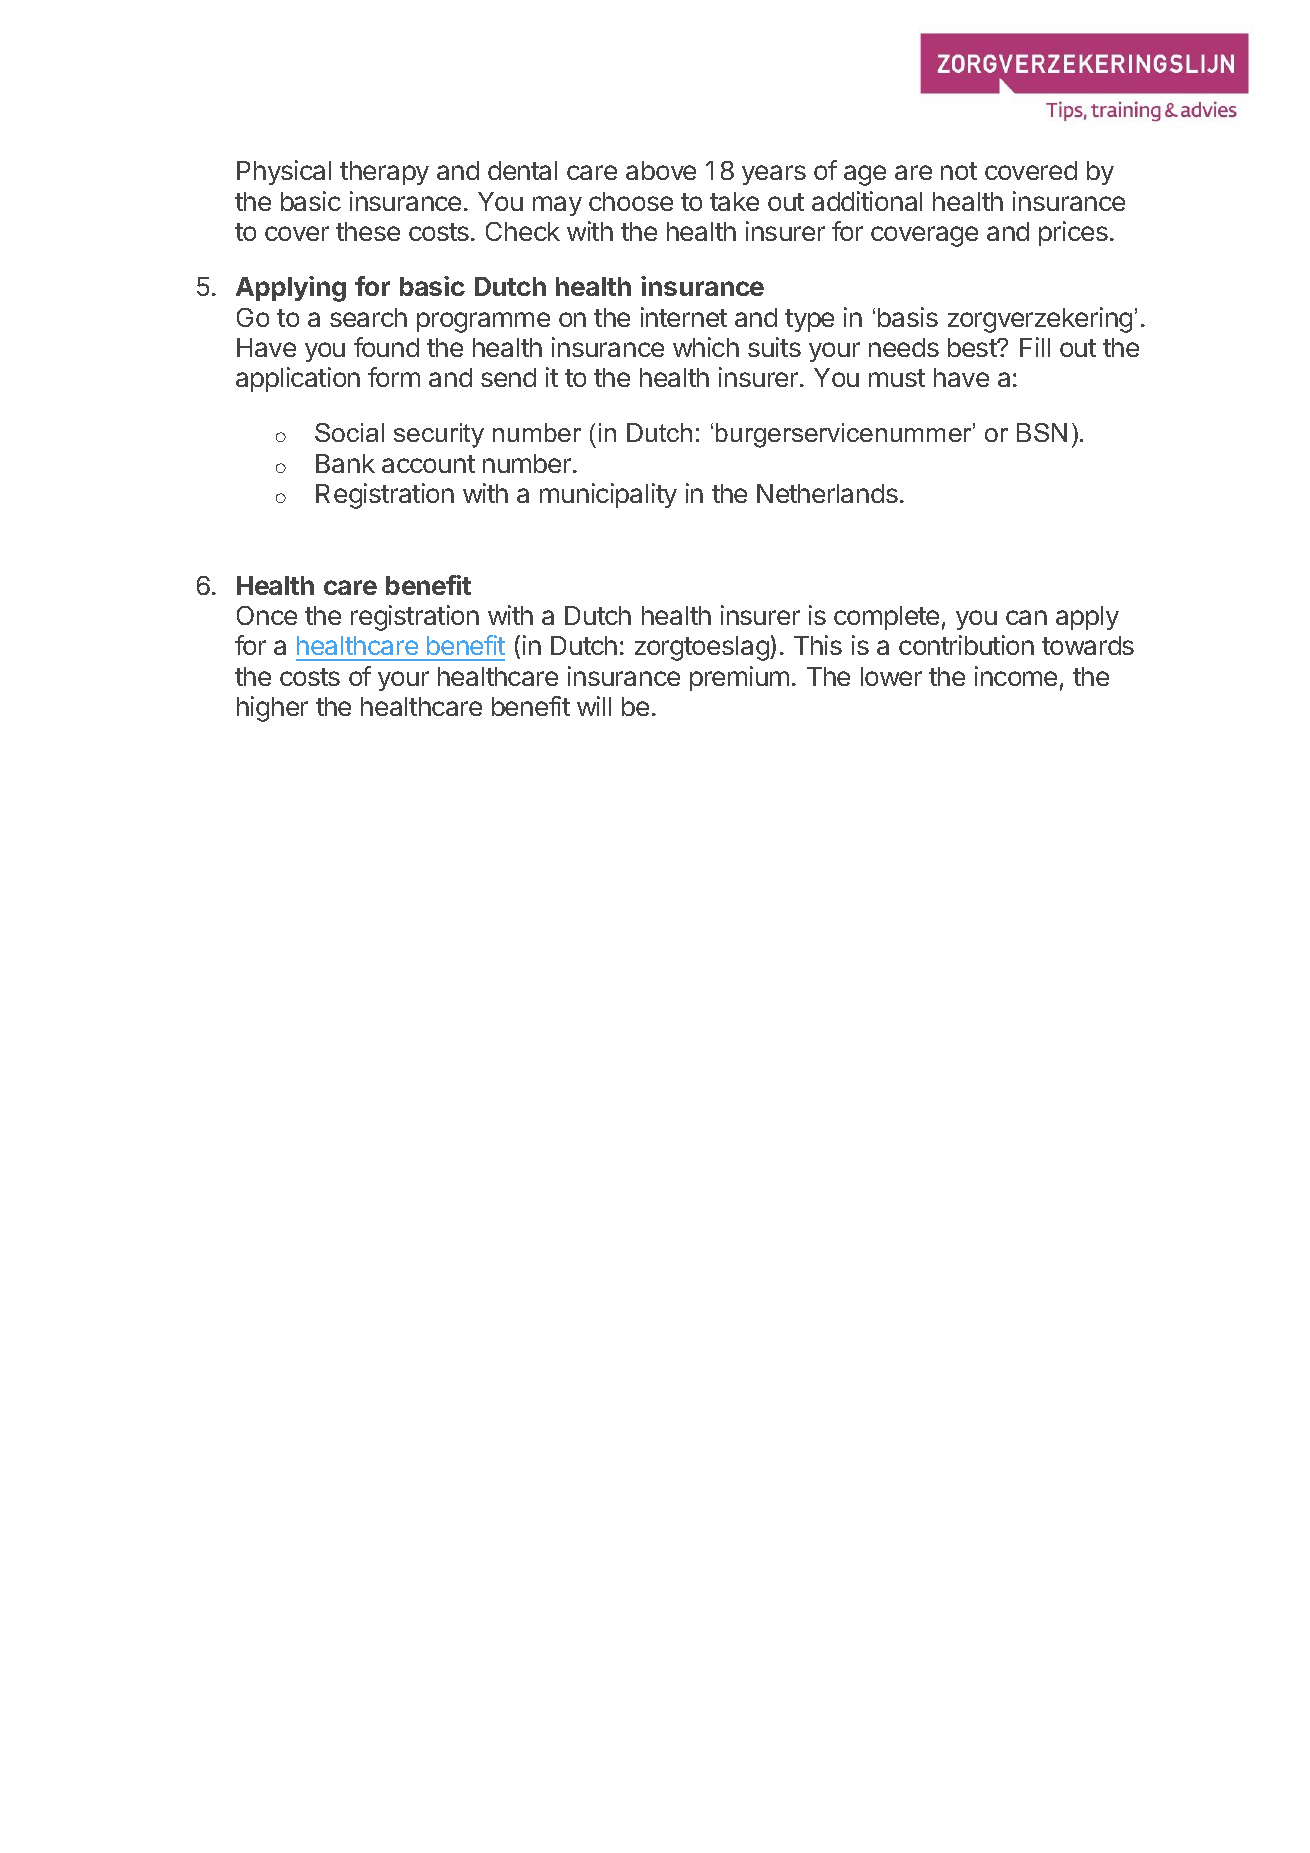  Describe the element at coordinates (608, 495) in the screenshot. I see `municipality` at that location.
